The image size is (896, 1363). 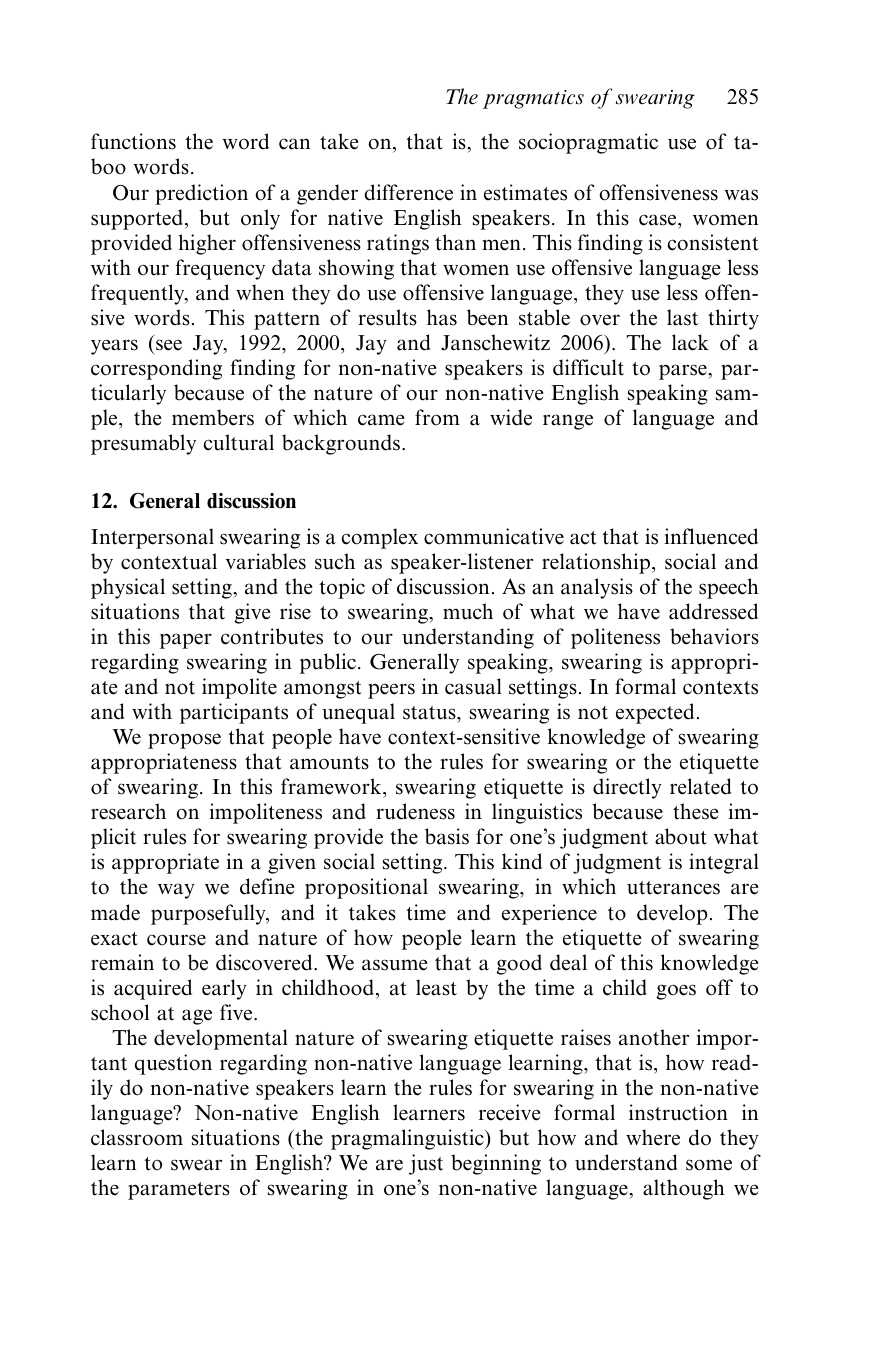 I want to click on propose, so click(x=184, y=741).
